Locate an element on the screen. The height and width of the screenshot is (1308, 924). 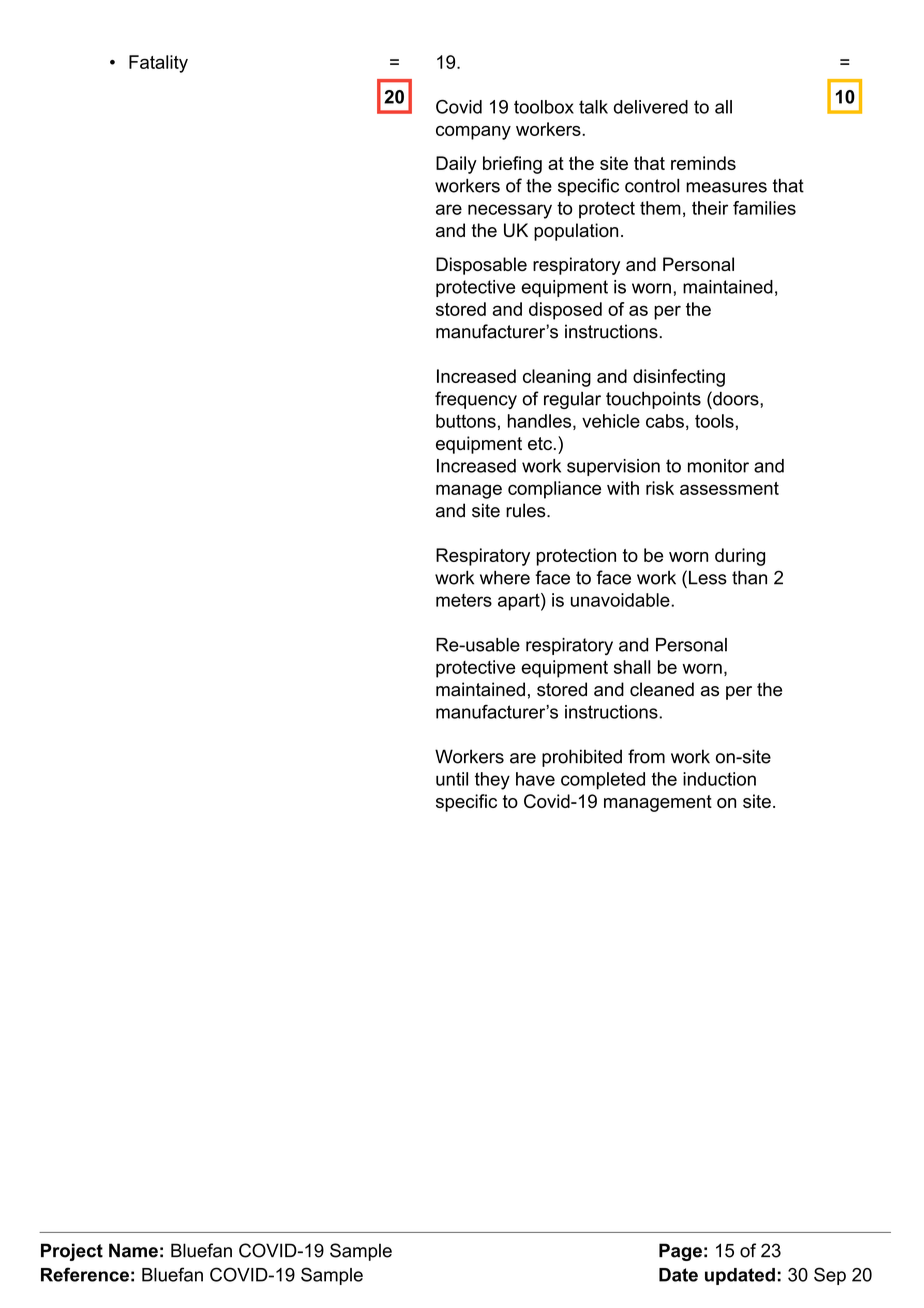
reminds is located at coordinates (703, 163).
